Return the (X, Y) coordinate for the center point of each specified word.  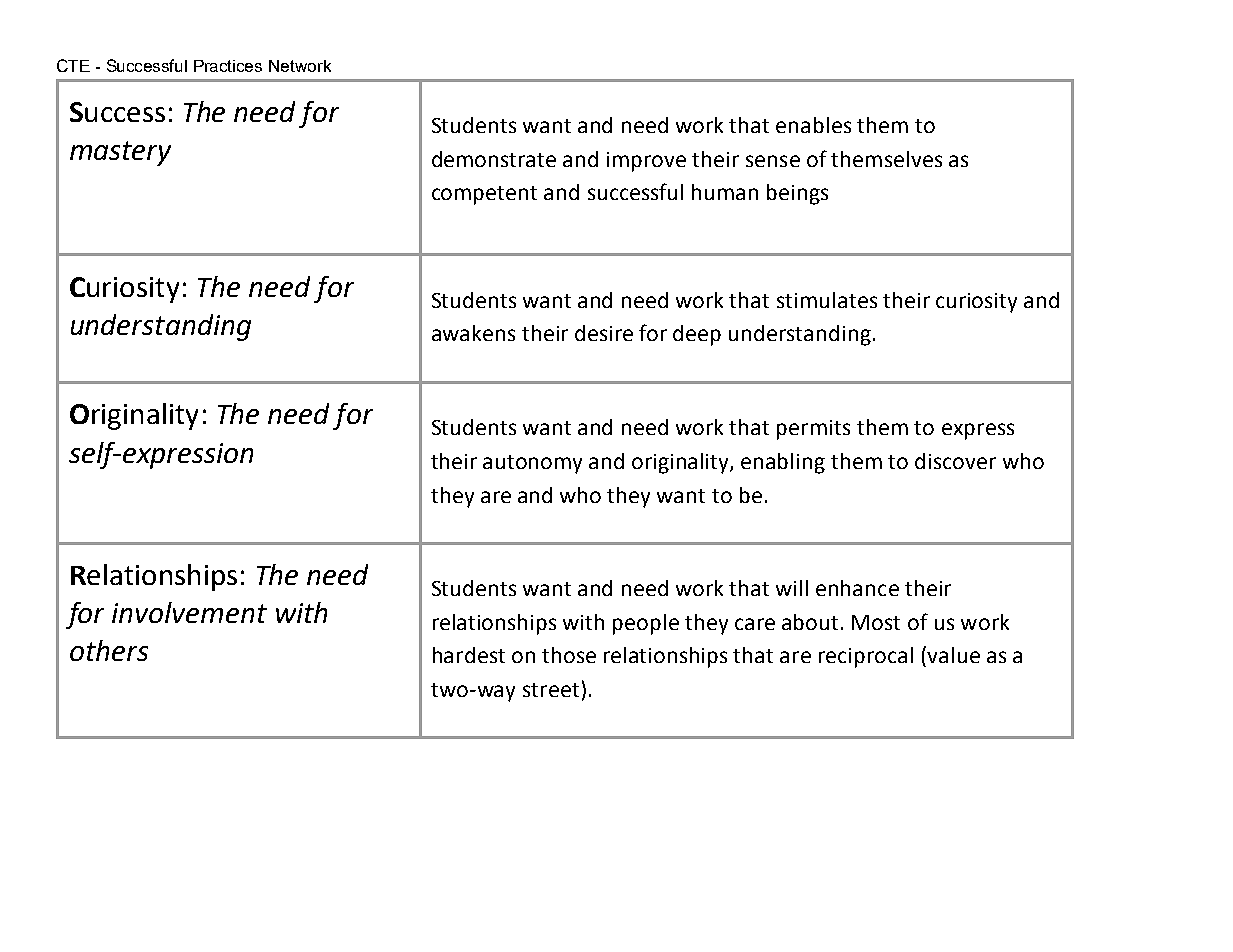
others (109, 650)
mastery (120, 153)
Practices (228, 66)
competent (484, 195)
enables (813, 125)
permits (813, 430)
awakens (473, 333)
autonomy (532, 464)
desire (604, 333)
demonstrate (494, 159)
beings (797, 194)
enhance (857, 588)
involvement (189, 612)
